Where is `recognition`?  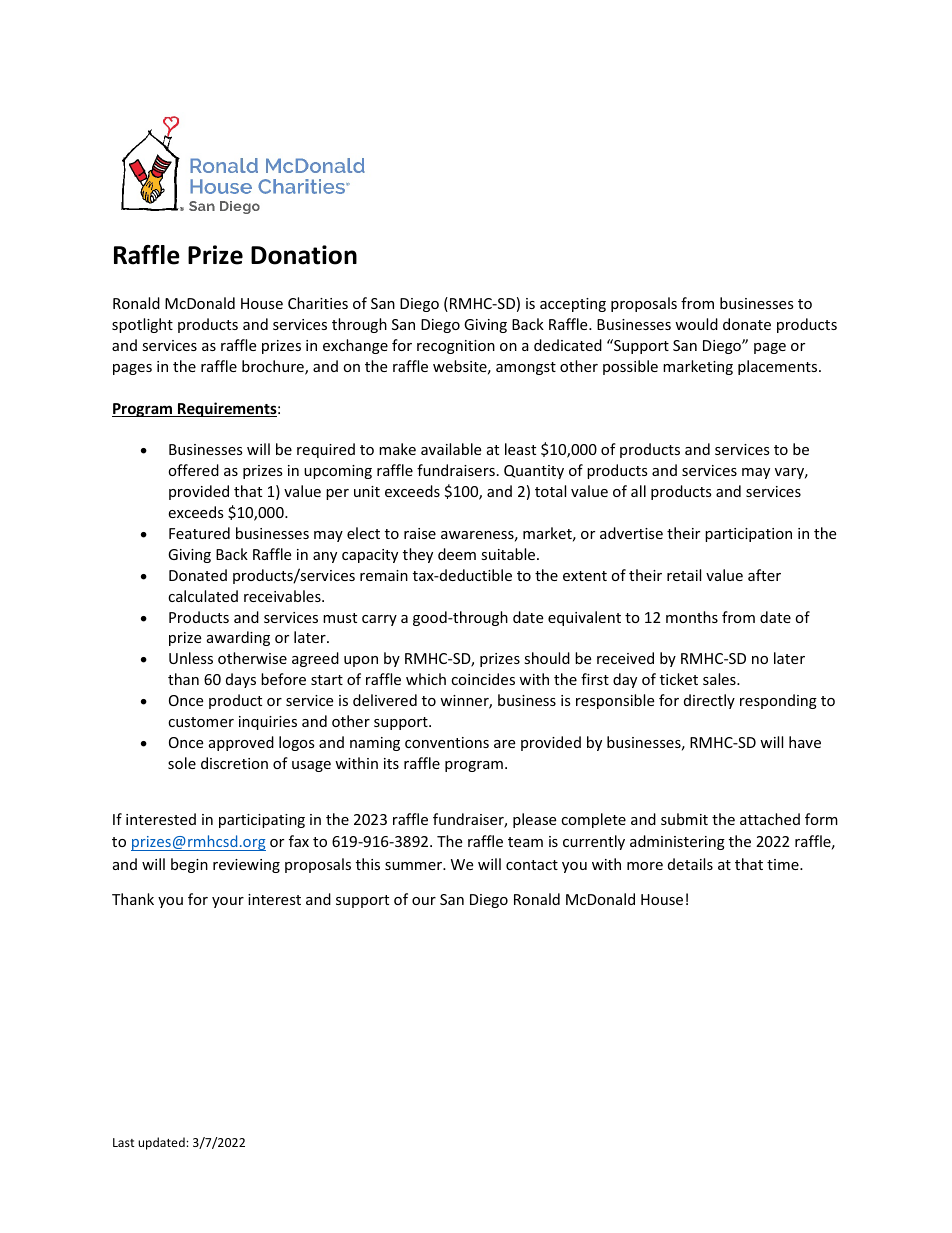 recognition is located at coordinates (456, 347).
